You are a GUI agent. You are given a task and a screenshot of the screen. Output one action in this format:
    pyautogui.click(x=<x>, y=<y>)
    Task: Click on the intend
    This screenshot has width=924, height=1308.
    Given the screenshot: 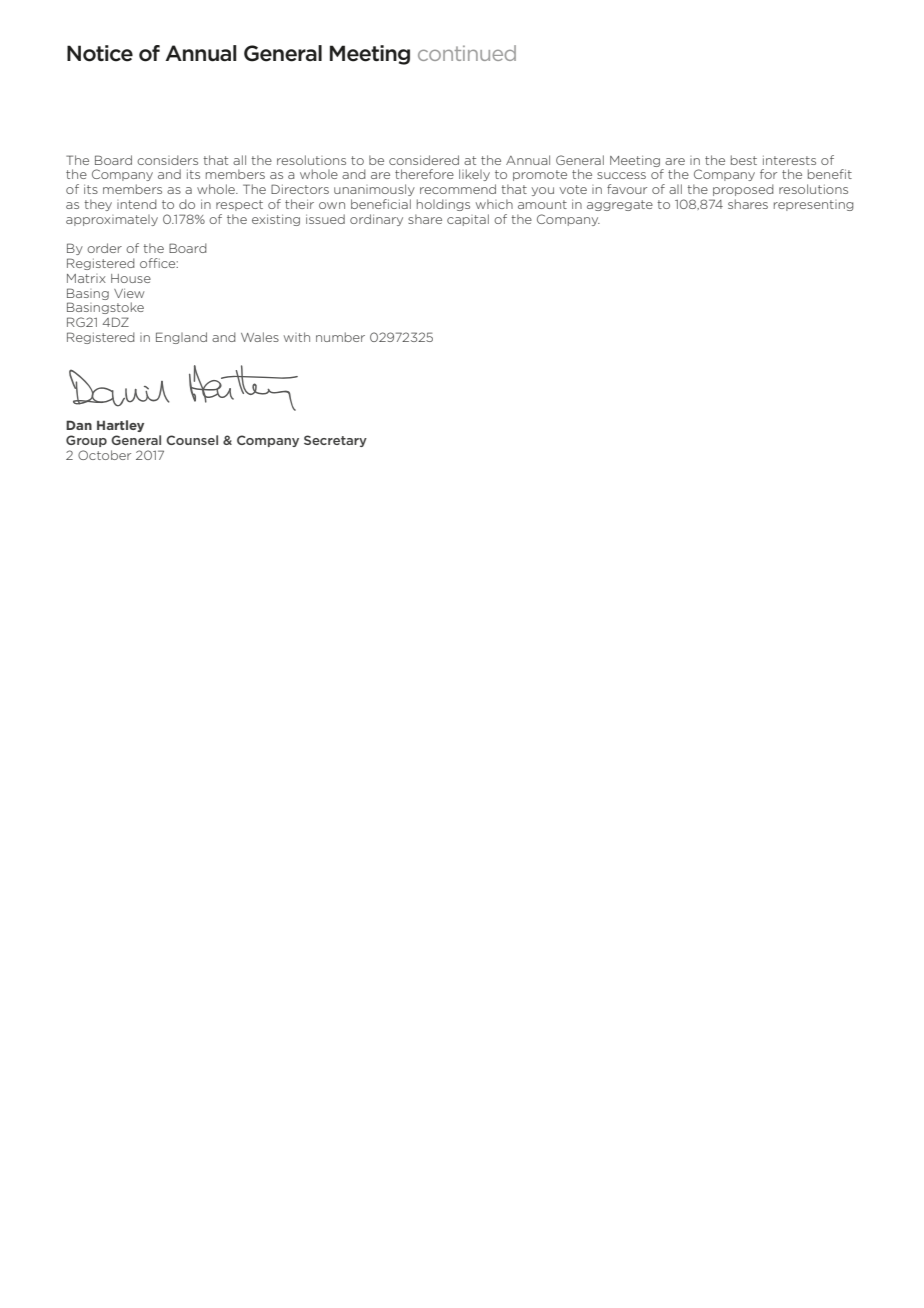 What is the action you would take?
    pyautogui.click(x=137, y=204)
